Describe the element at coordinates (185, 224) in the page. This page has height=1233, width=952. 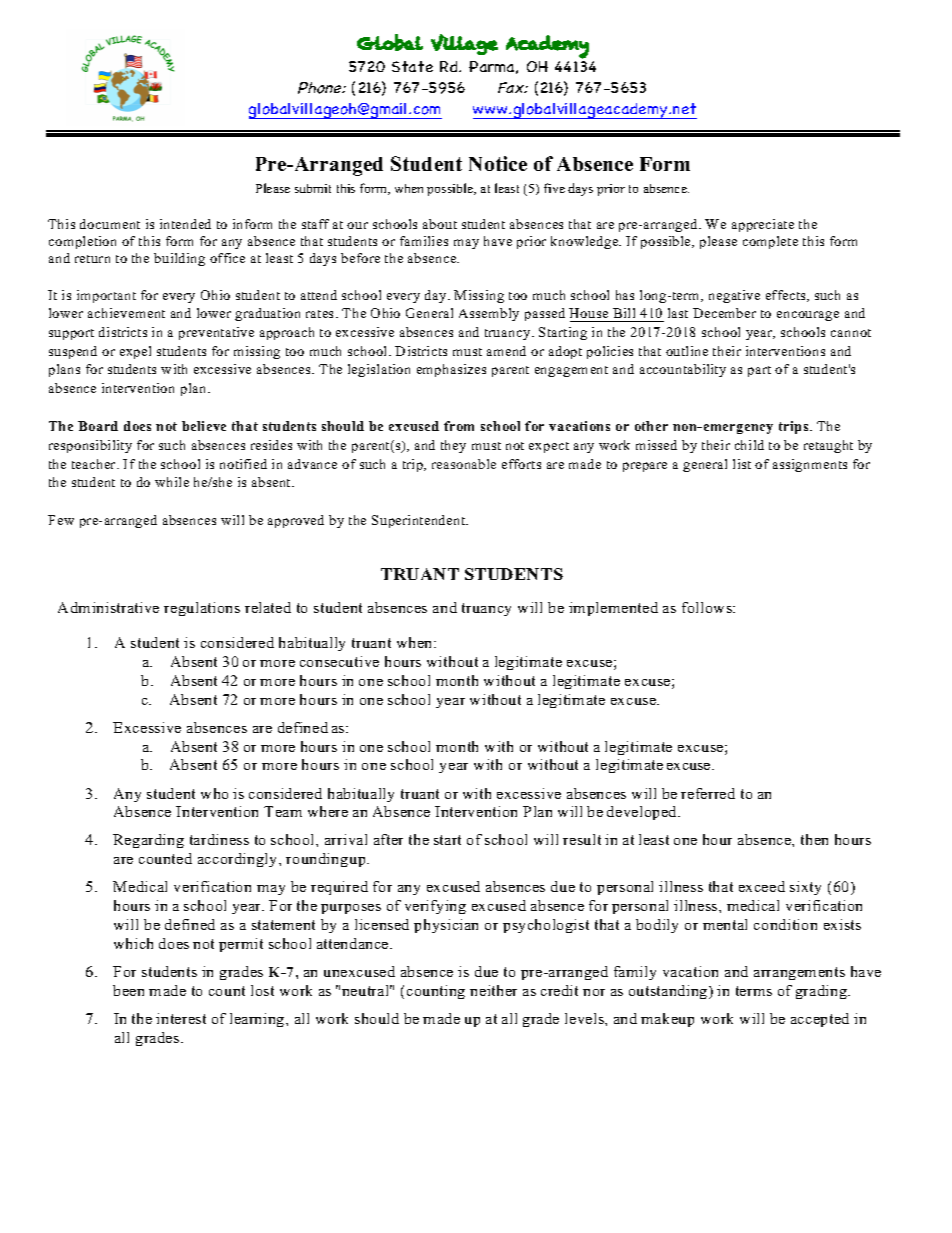
I see `intended` at that location.
